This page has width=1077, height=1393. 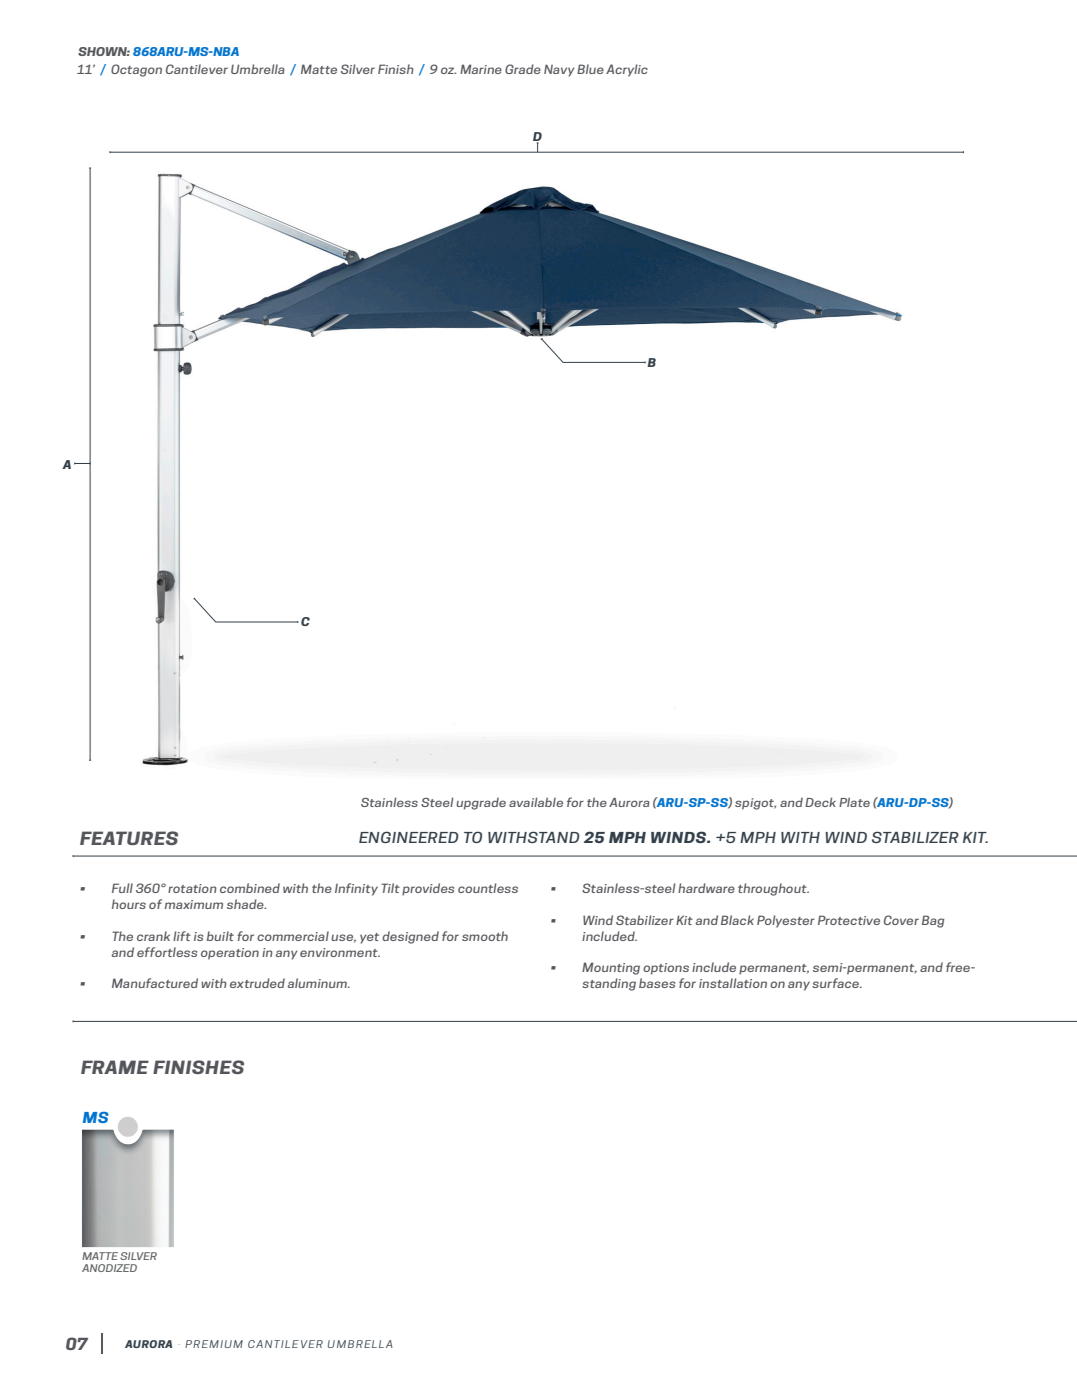 What do you see at coordinates (627, 70) in the page?
I see `Acrylic` at bounding box center [627, 70].
